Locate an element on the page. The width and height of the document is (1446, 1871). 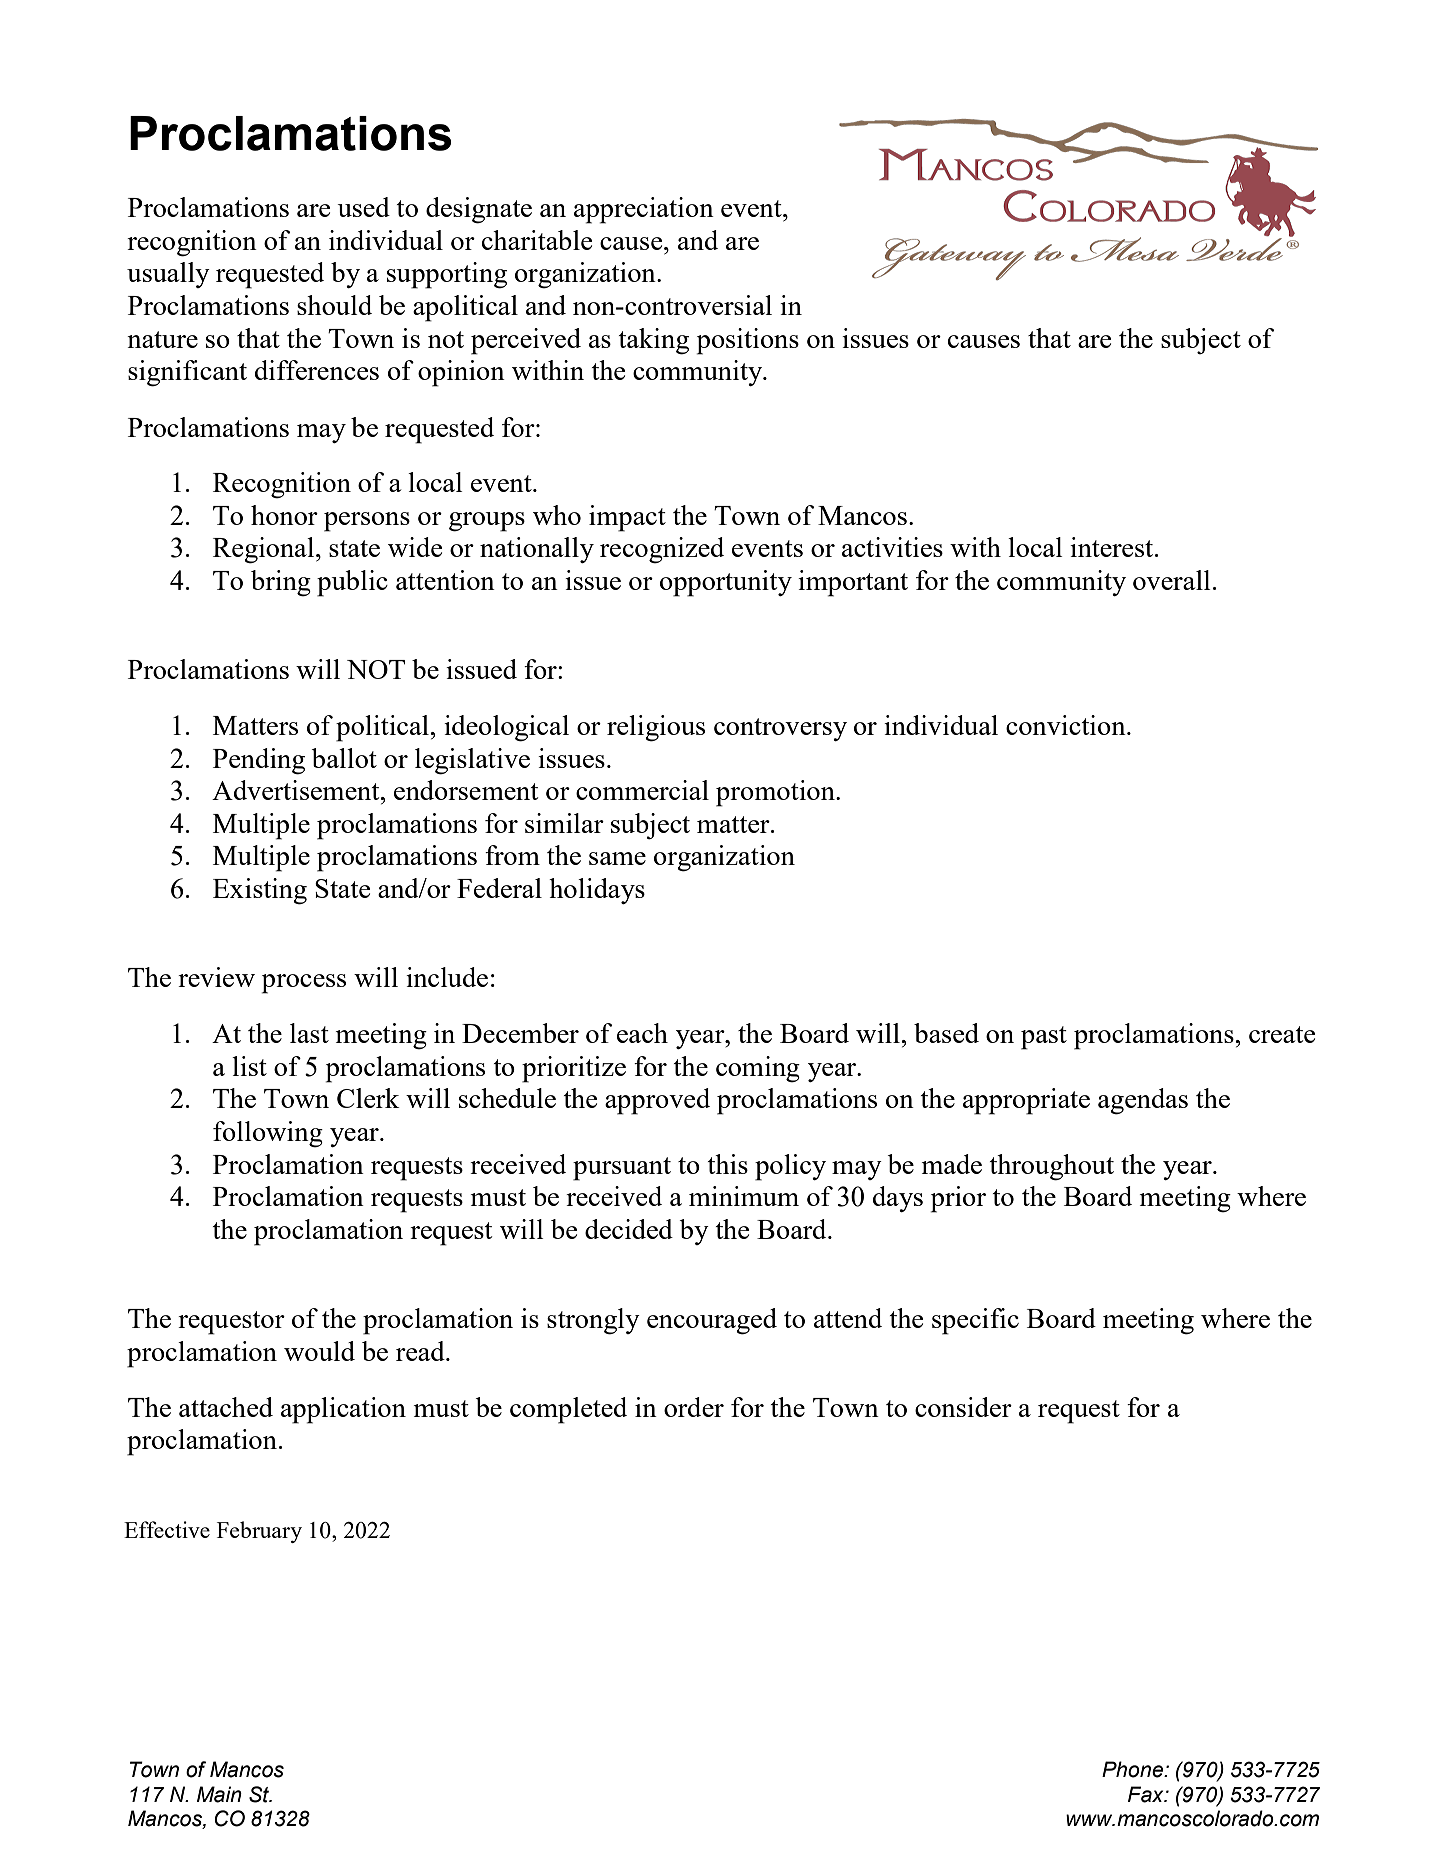
past is located at coordinates (1044, 1038).
